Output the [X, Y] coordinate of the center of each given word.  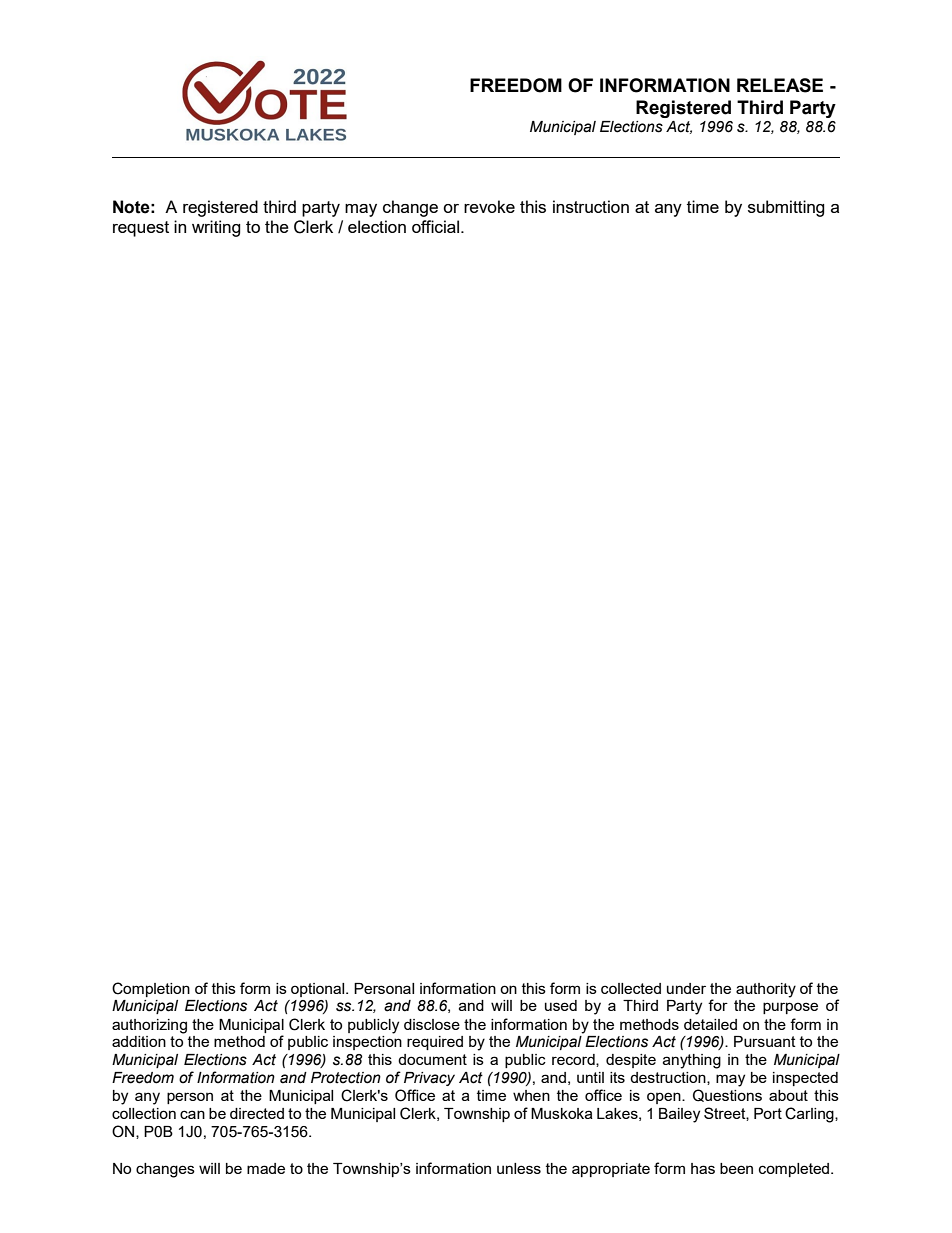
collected [631, 988]
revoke [489, 206]
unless [519, 1168]
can [192, 1114]
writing [216, 228]
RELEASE [780, 85]
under [686, 988]
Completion [151, 989]
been [736, 1168]
